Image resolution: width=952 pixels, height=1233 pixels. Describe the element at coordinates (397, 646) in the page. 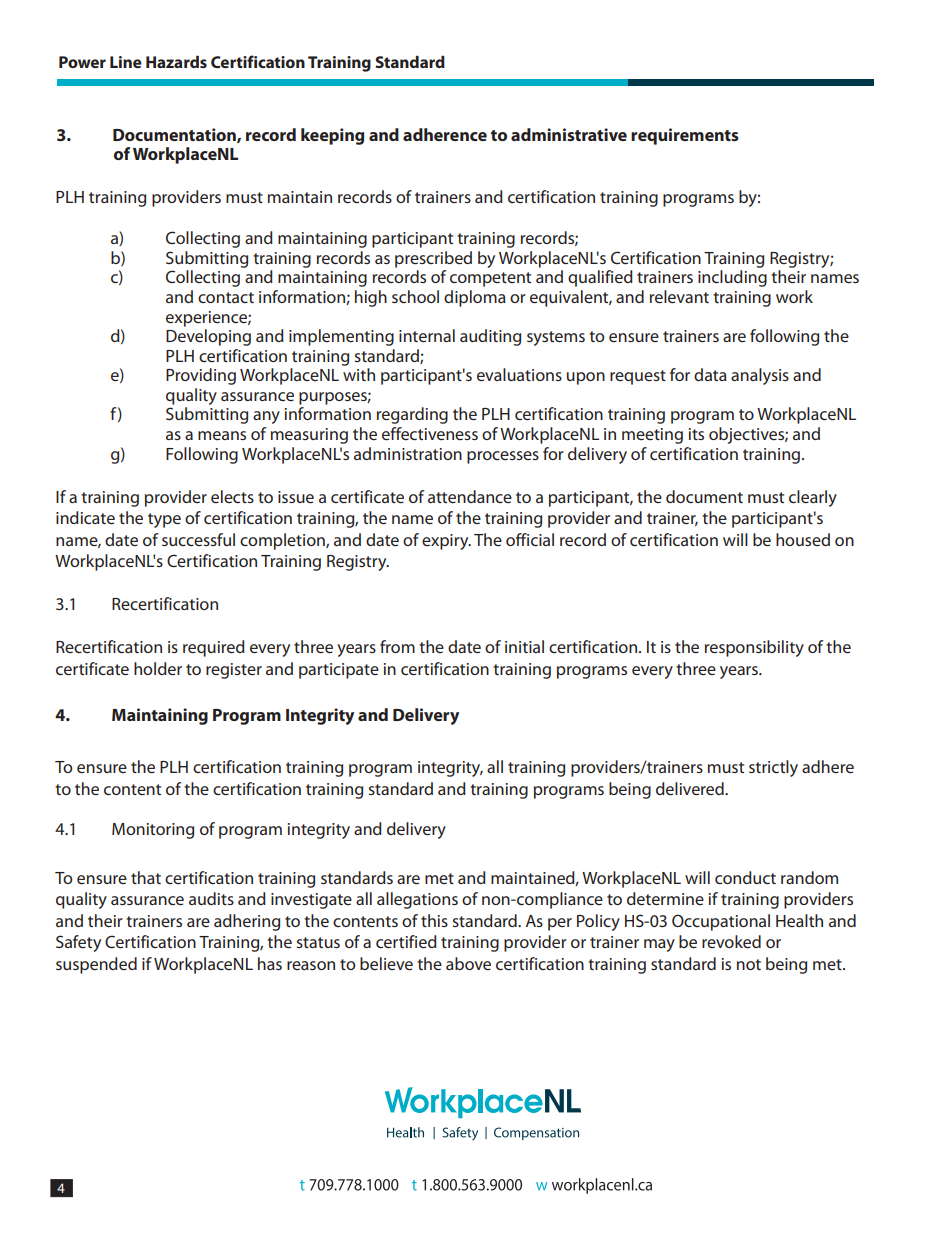

I see `from` at that location.
